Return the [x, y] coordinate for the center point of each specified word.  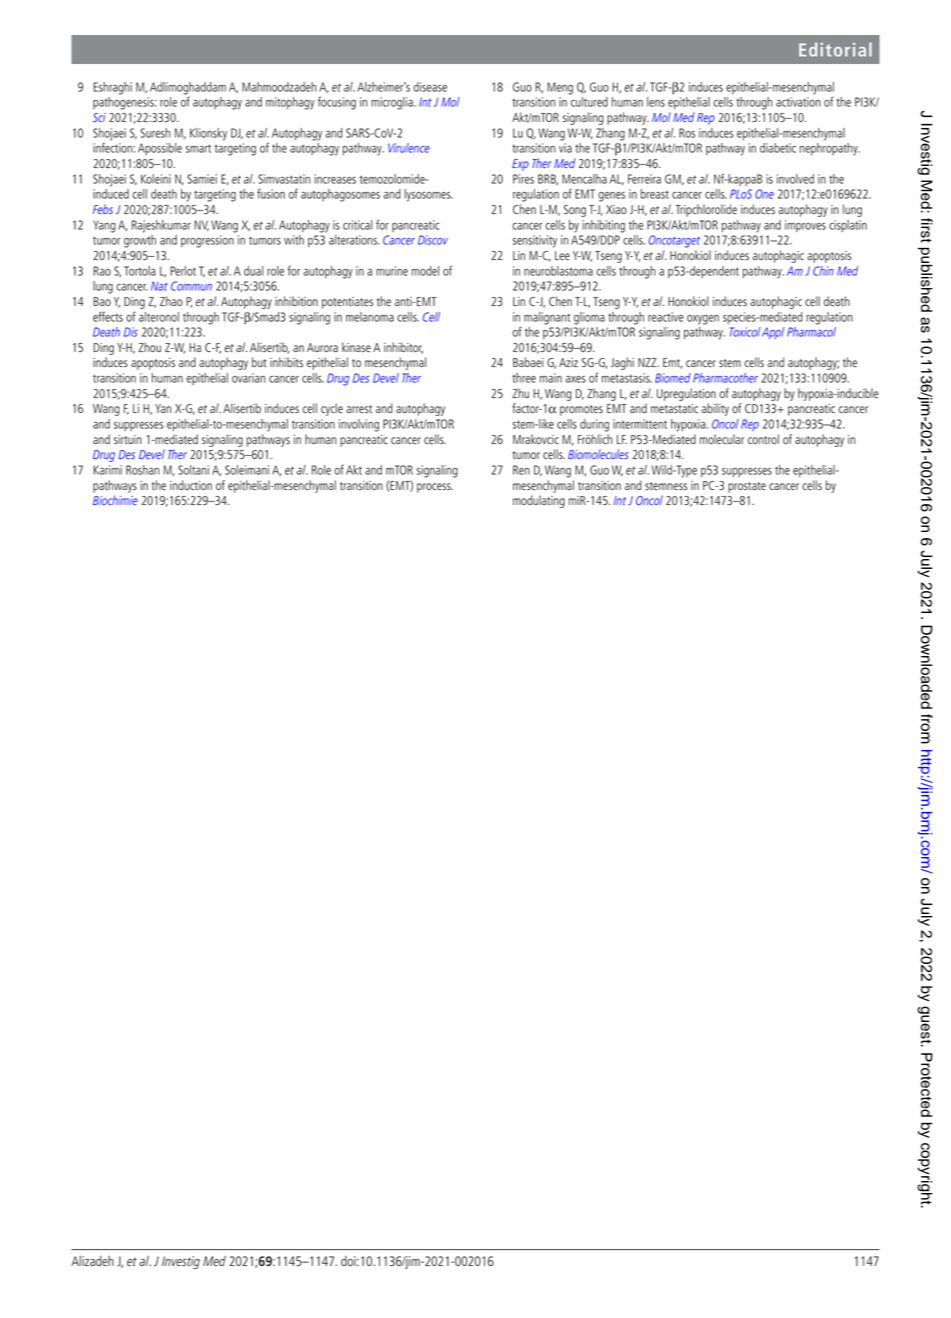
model [425, 271]
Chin [823, 271]
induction [191, 485]
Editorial [835, 49]
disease [430, 87]
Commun [191, 286]
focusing [337, 103]
